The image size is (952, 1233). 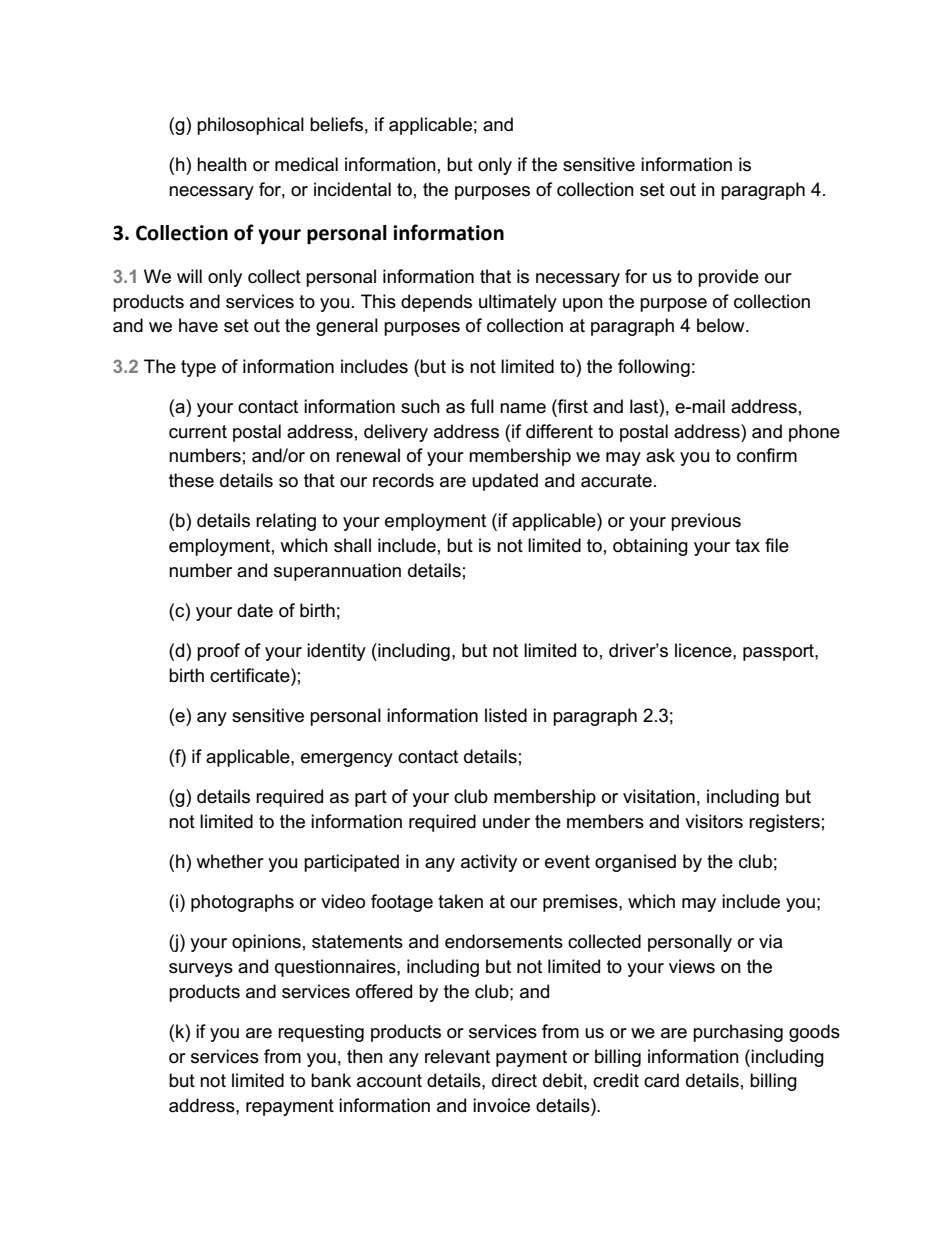 I want to click on confirm, so click(x=767, y=455).
